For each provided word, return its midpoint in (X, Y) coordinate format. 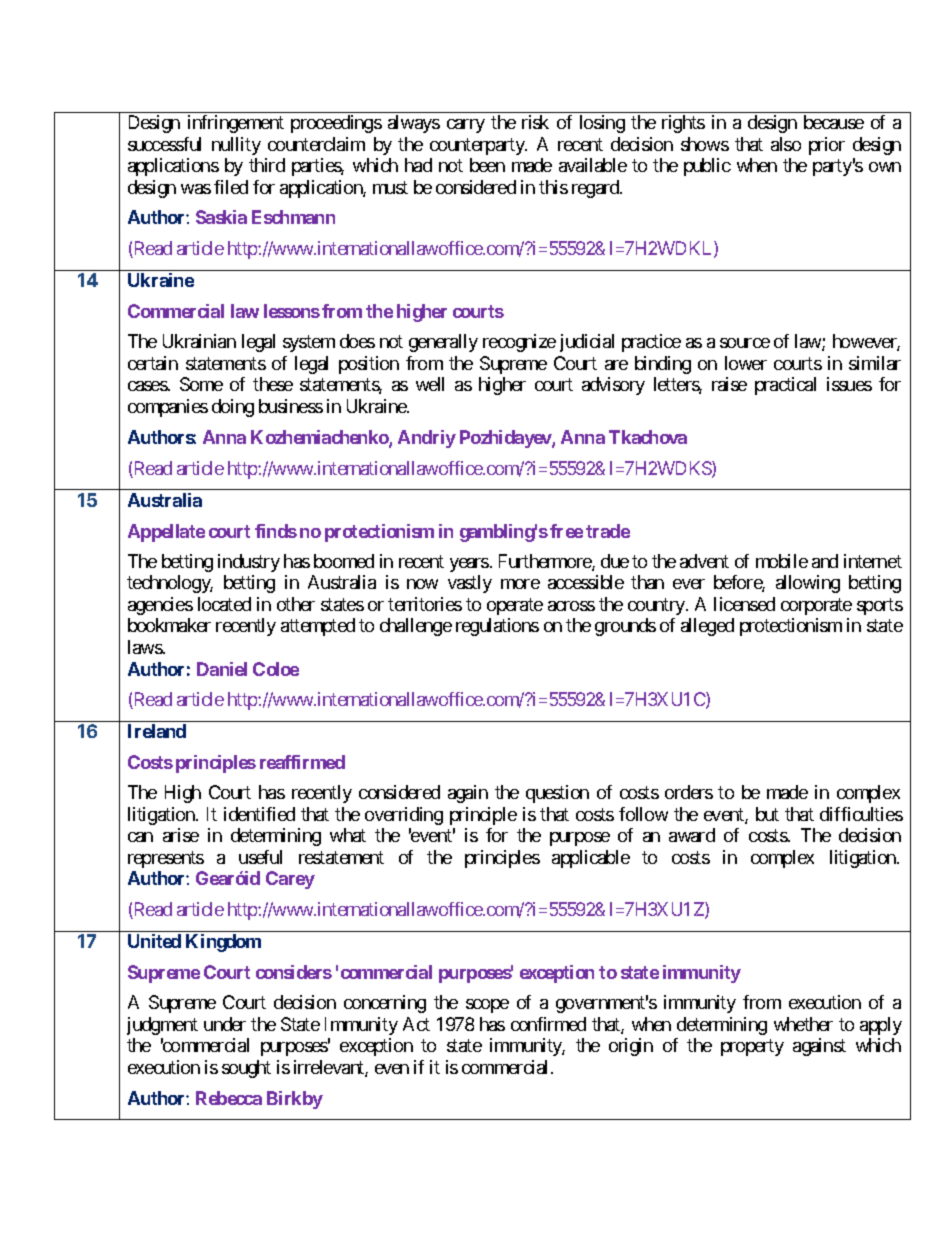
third (267, 165)
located (224, 604)
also (786, 144)
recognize (519, 343)
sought (246, 1069)
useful (260, 857)
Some (201, 384)
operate (515, 606)
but (767, 814)
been (487, 165)
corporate (816, 606)
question (557, 794)
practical (785, 386)
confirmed (548, 1024)
